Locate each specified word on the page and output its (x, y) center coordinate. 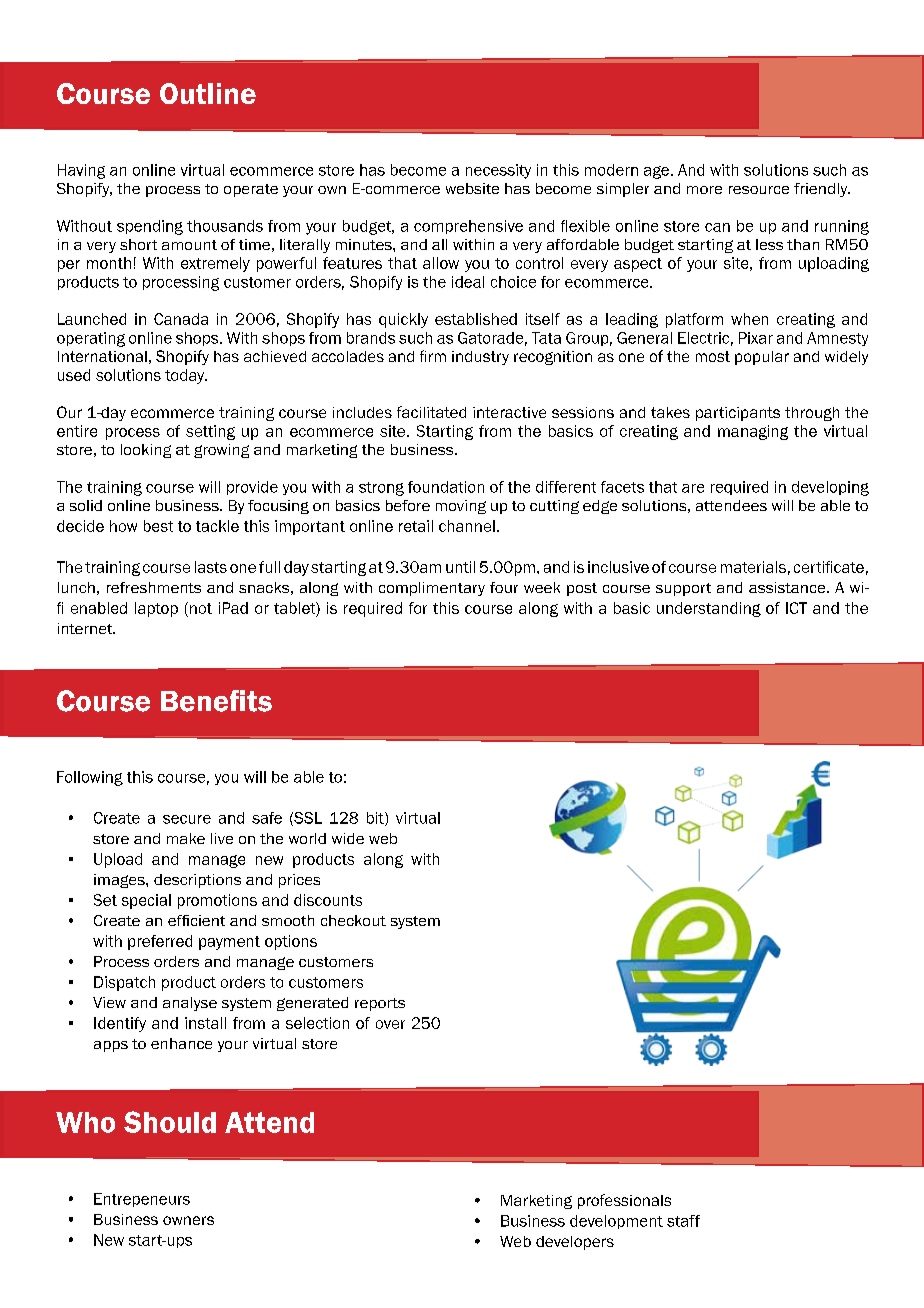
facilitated (431, 412)
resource (759, 190)
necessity (498, 171)
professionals (624, 1201)
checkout (353, 920)
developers (575, 1243)
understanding (709, 609)
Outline (208, 93)
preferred (160, 942)
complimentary (432, 589)
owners (188, 1220)
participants (738, 414)
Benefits (216, 701)
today (186, 376)
